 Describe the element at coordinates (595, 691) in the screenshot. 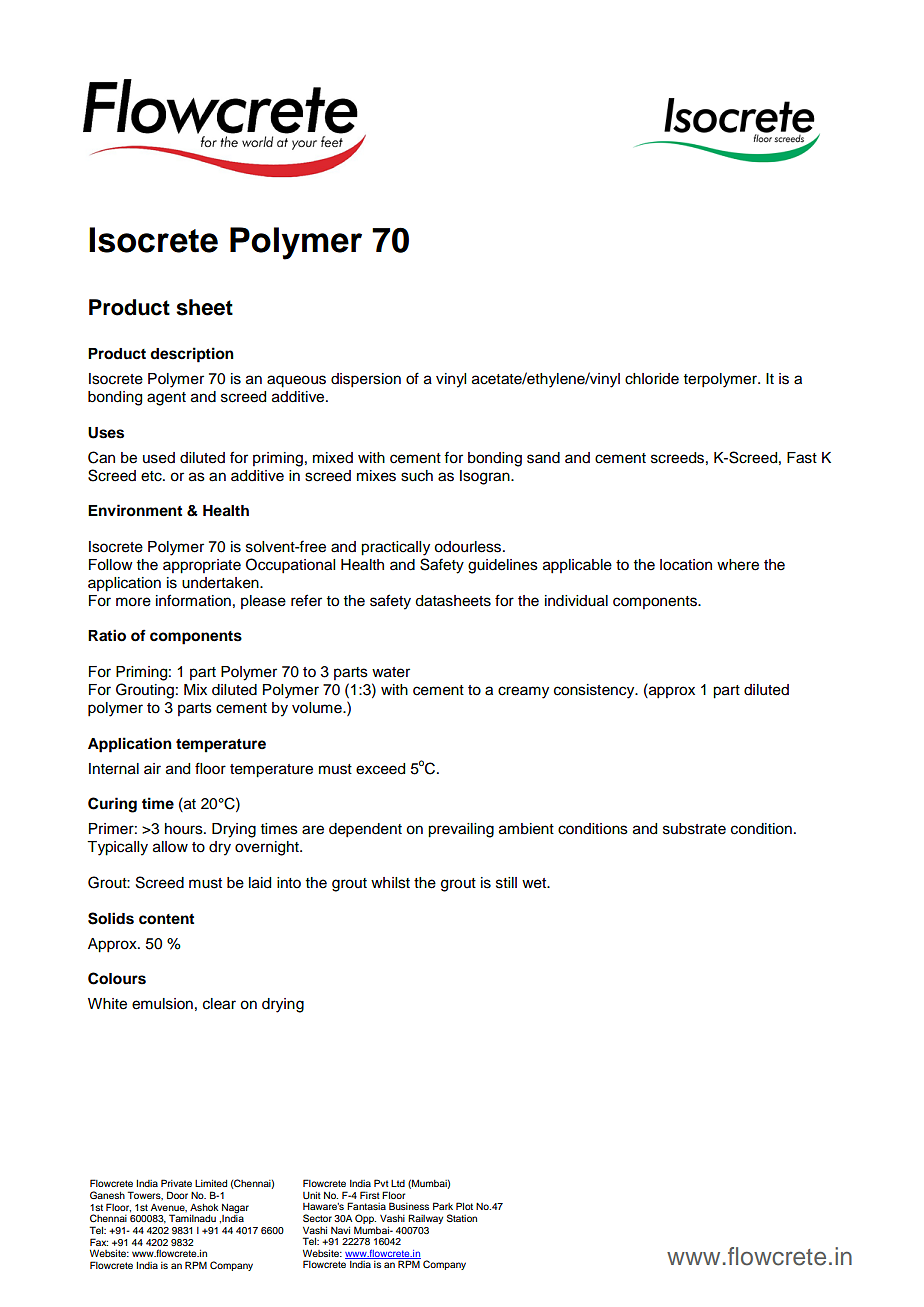

I see `consistency` at that location.
